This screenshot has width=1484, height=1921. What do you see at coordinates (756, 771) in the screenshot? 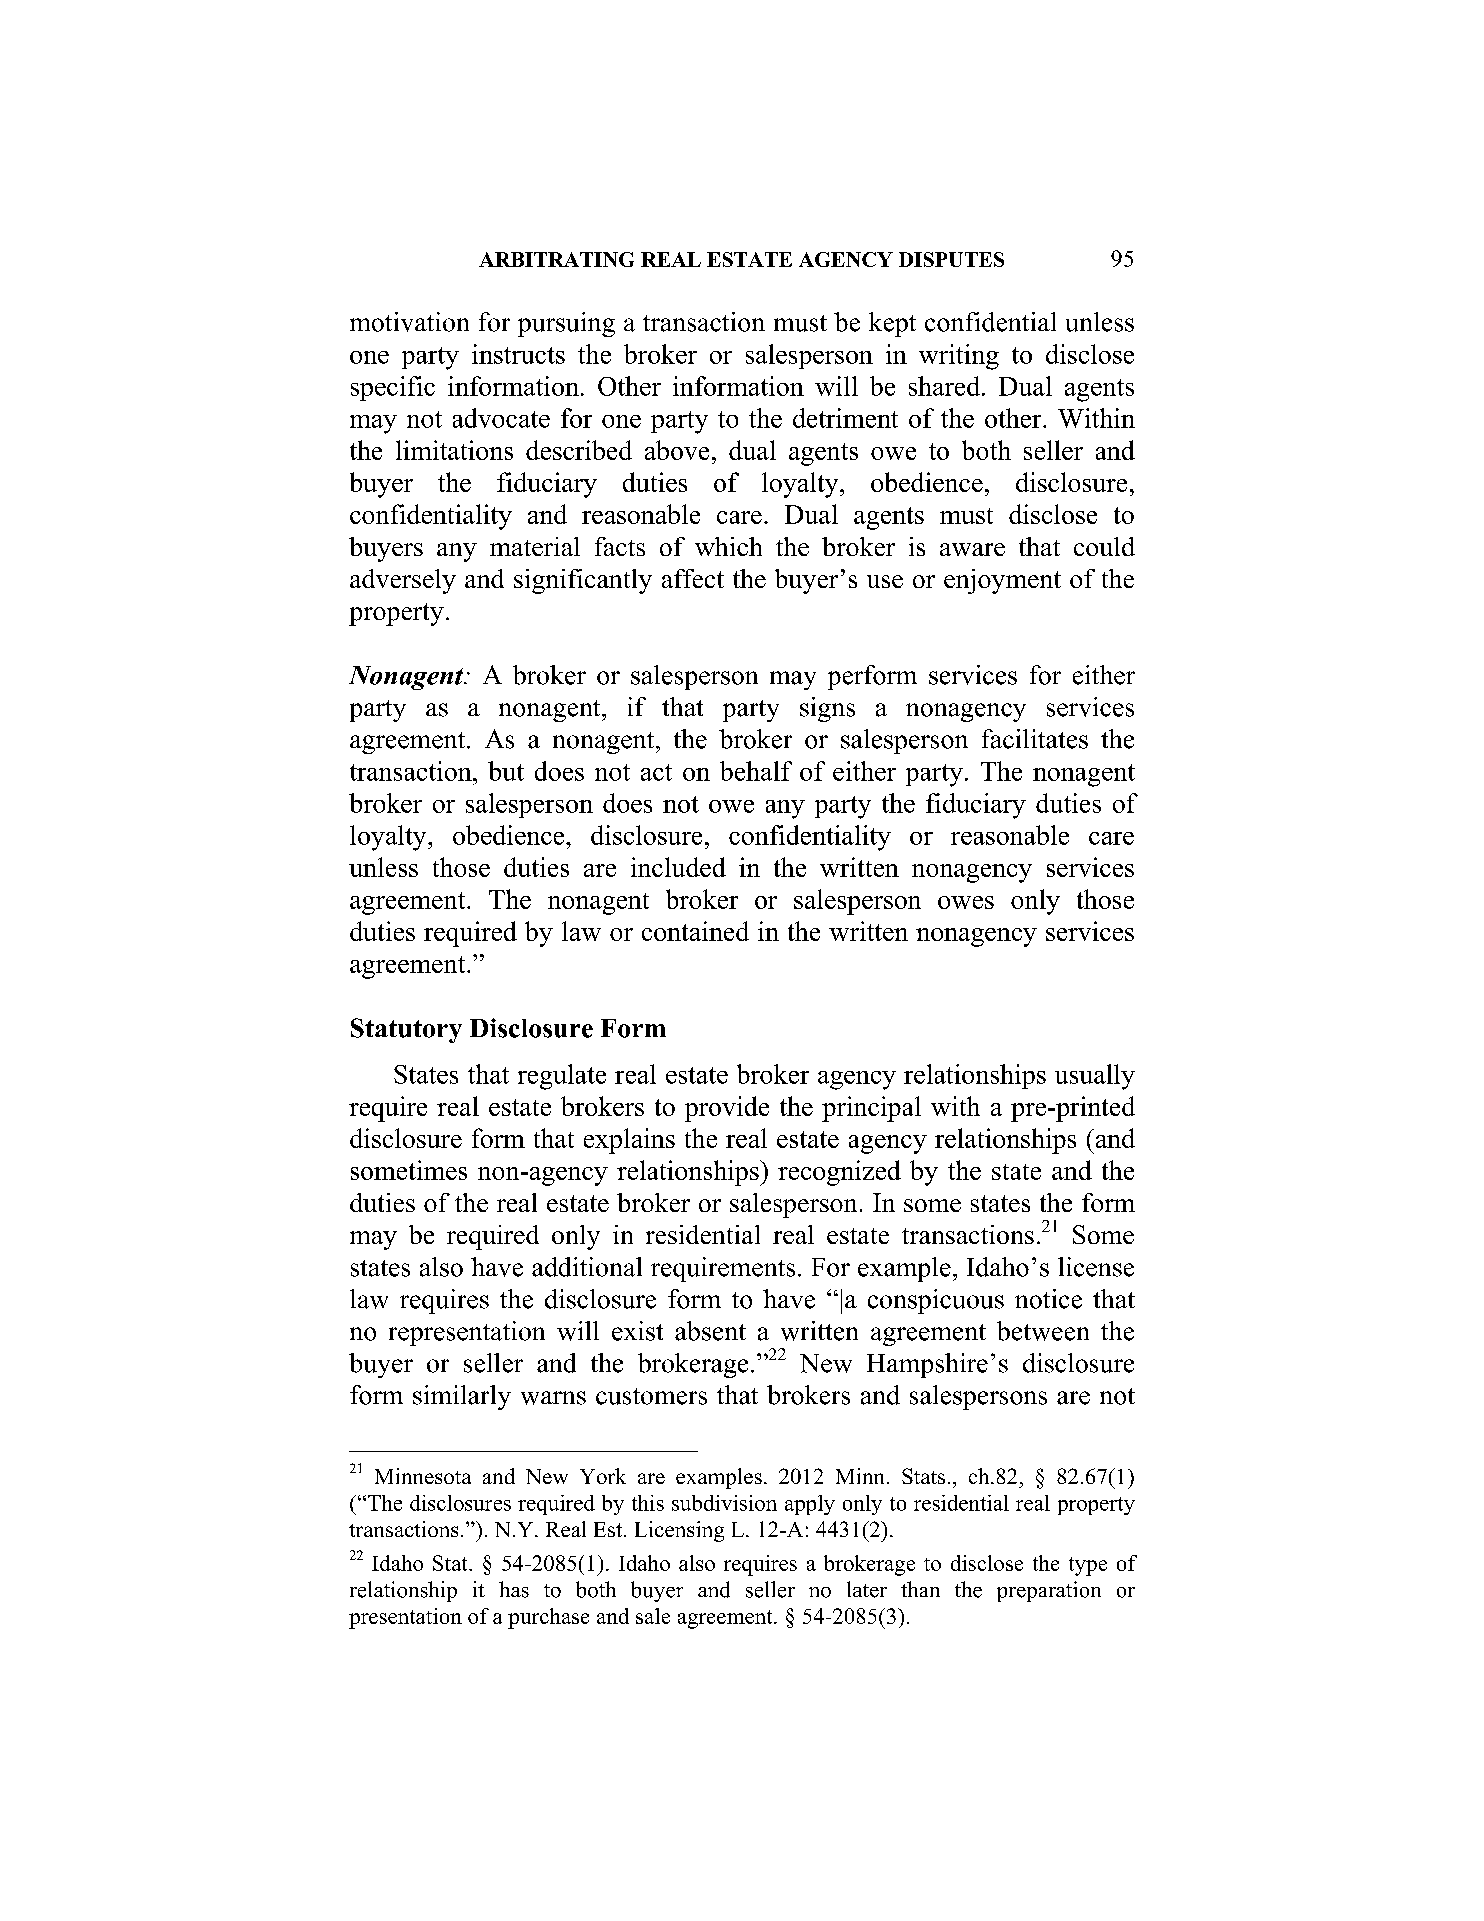
I see `behalf` at bounding box center [756, 771].
